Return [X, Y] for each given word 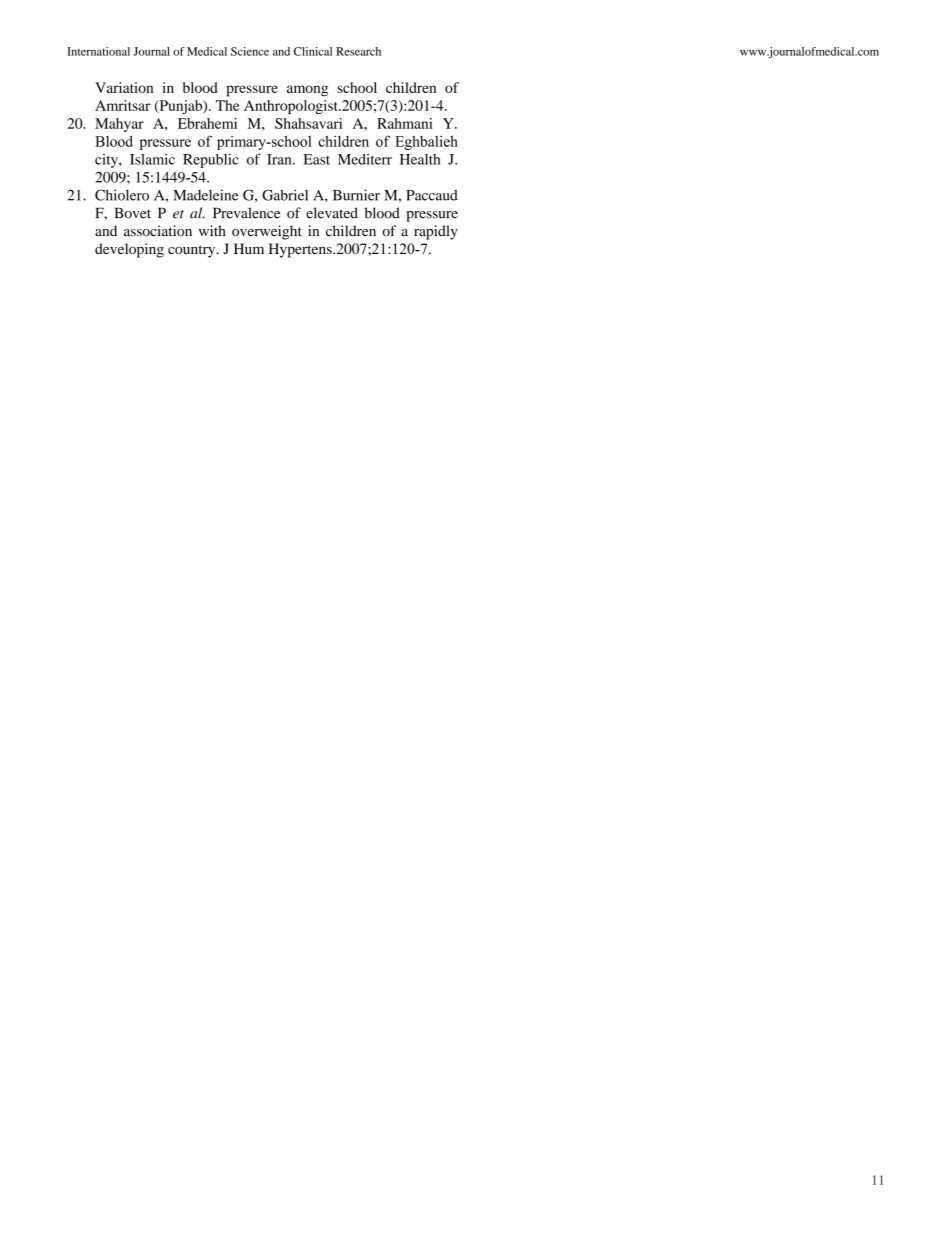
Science [250, 51]
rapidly [436, 232]
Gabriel [285, 195]
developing [129, 250]
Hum [249, 248]
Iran [280, 159]
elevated [332, 213]
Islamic [152, 159]
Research [358, 51]
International [98, 51]
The [228, 105]
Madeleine [205, 195]
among [307, 91]
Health [420, 159]
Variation [124, 87]
